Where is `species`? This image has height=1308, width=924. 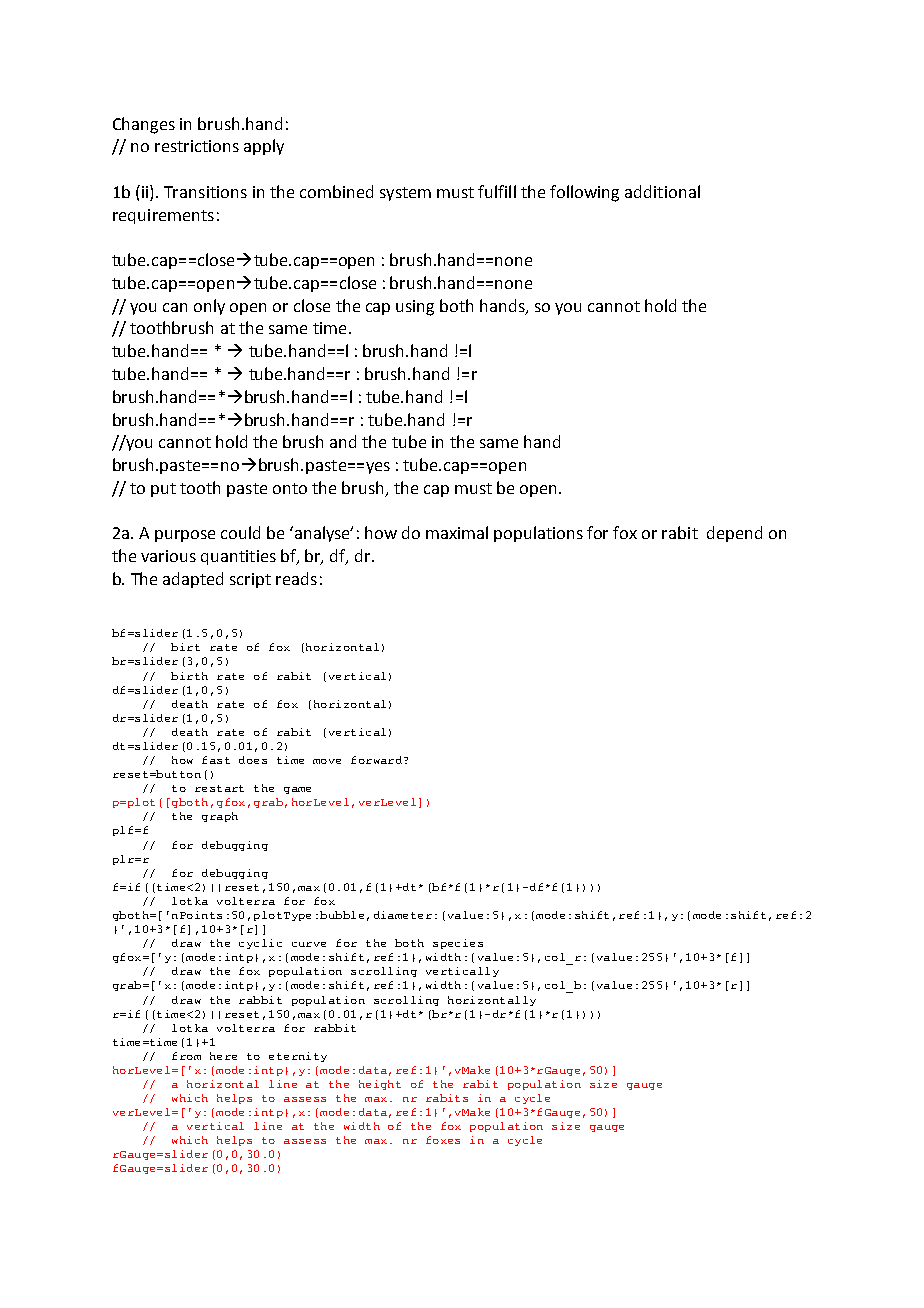
species is located at coordinates (458, 944).
